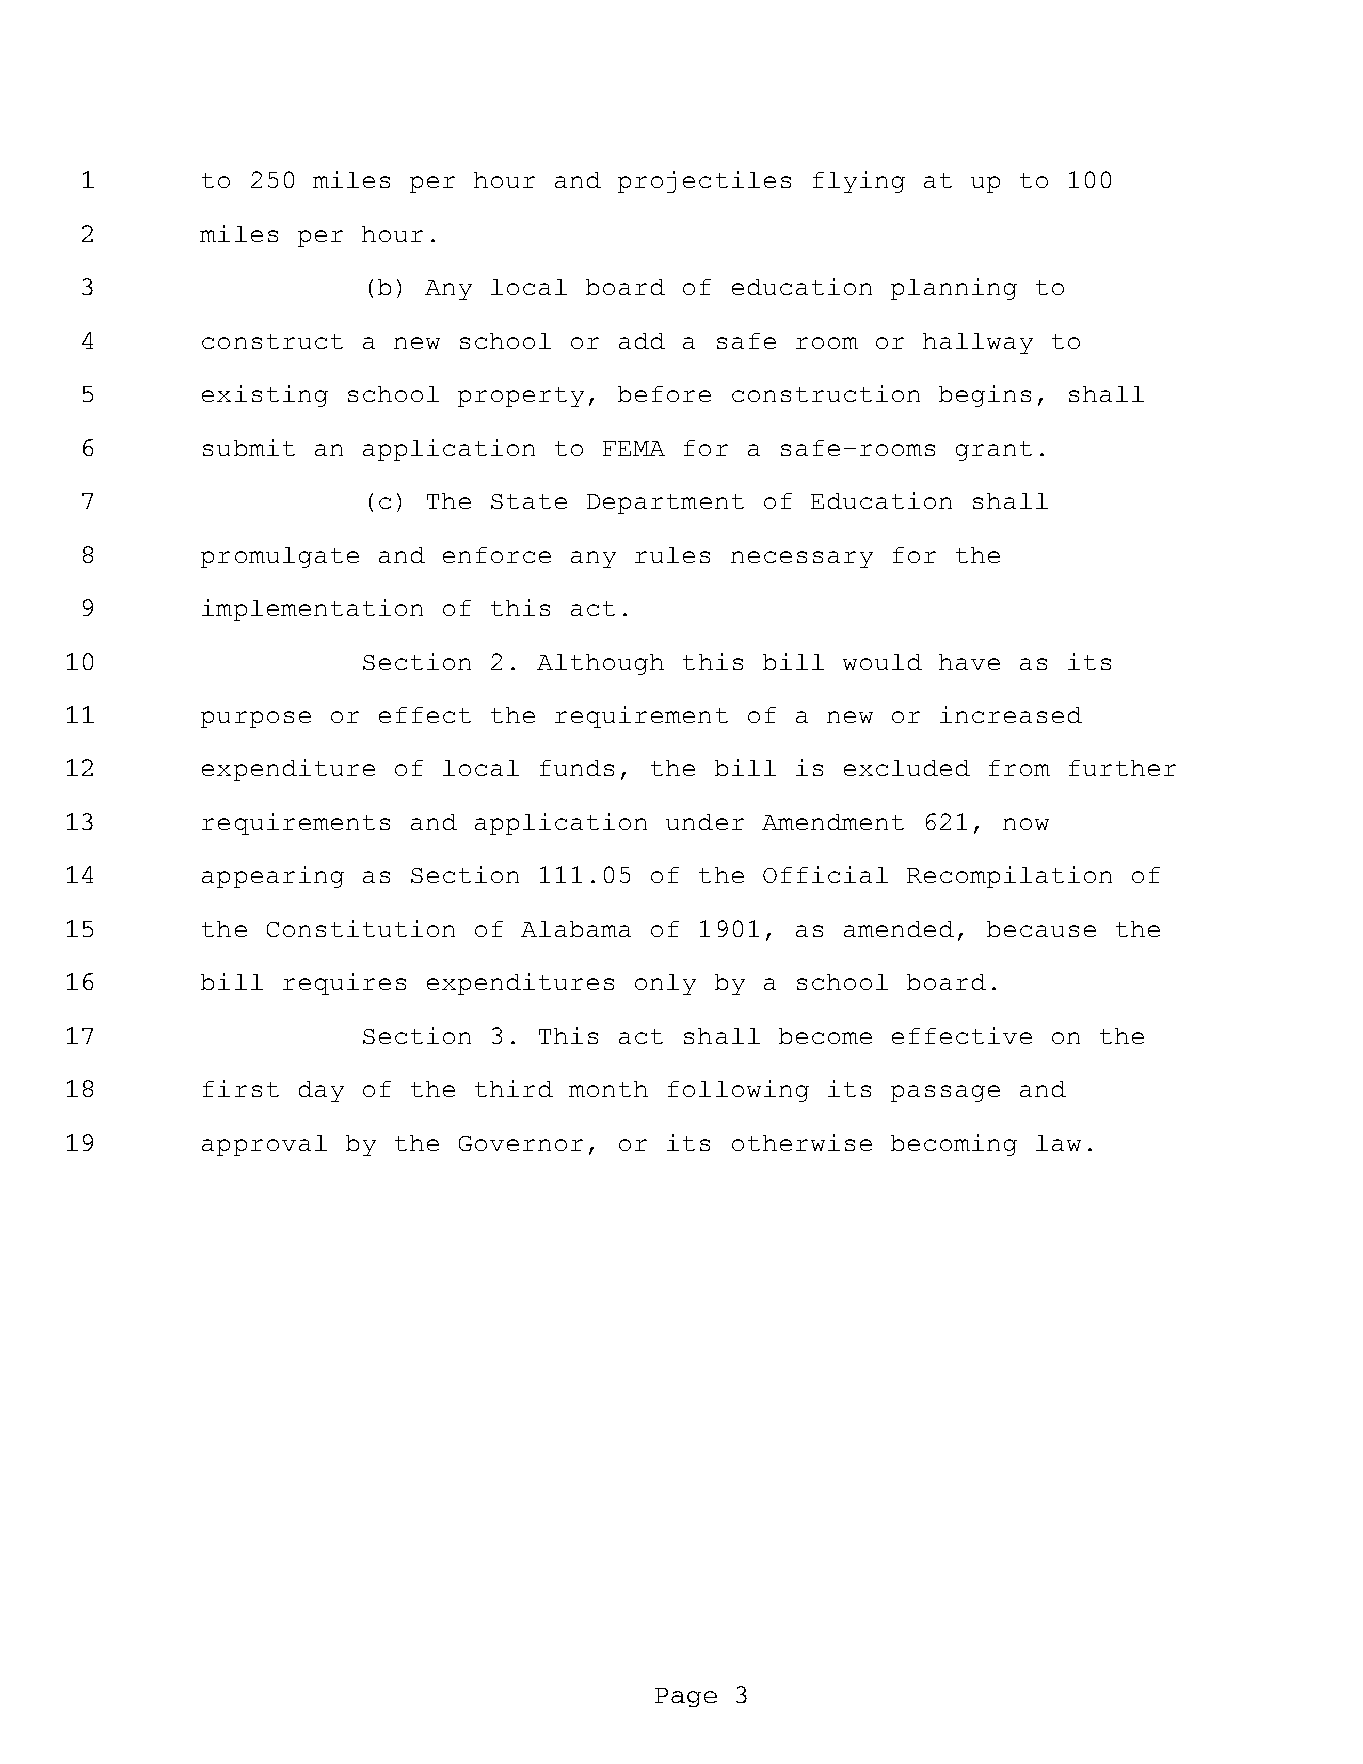 This document has width=1363, height=1764. Describe the element at coordinates (704, 182) in the document. I see `projectiles` at that location.
